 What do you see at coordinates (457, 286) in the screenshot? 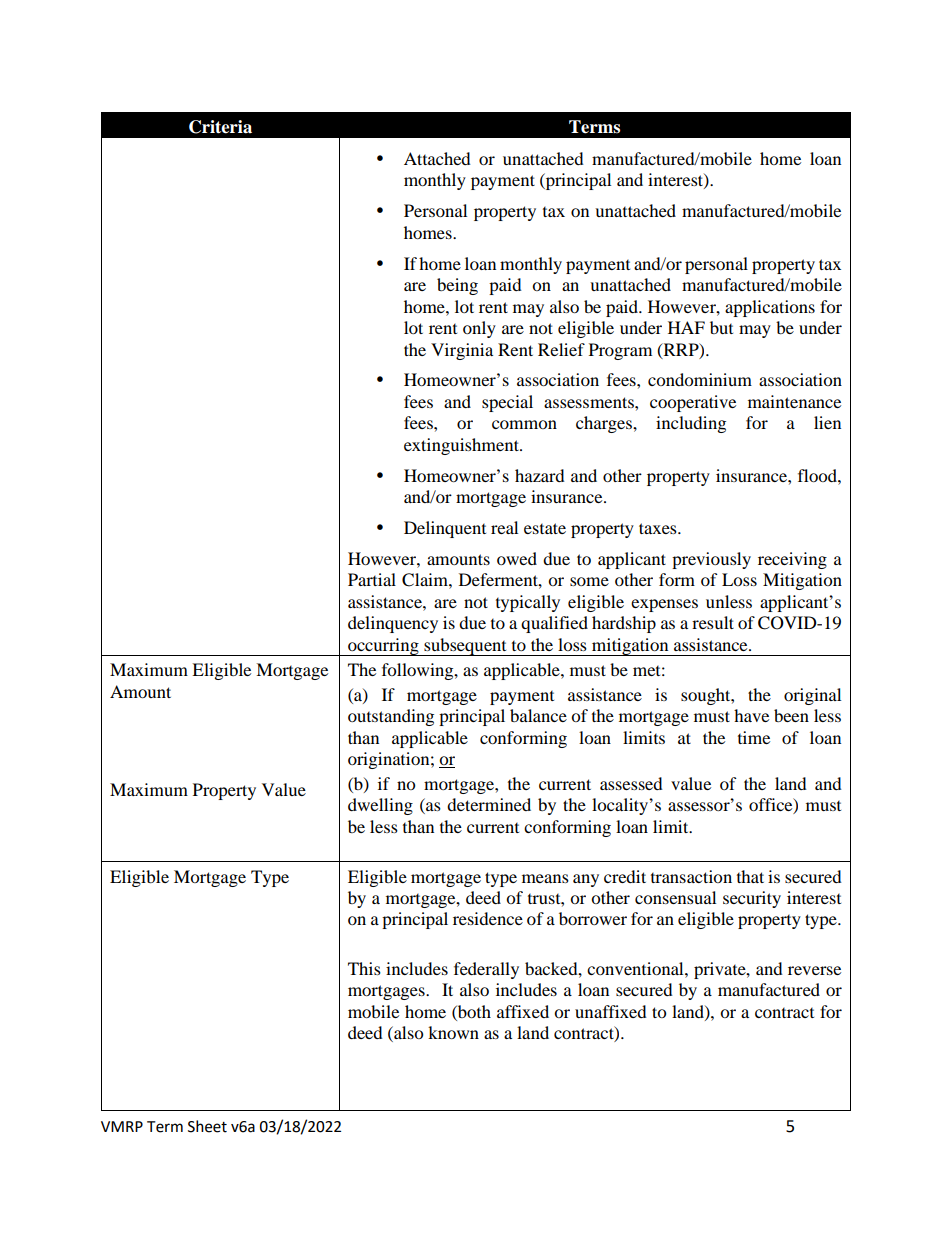
I see `being` at bounding box center [457, 286].
